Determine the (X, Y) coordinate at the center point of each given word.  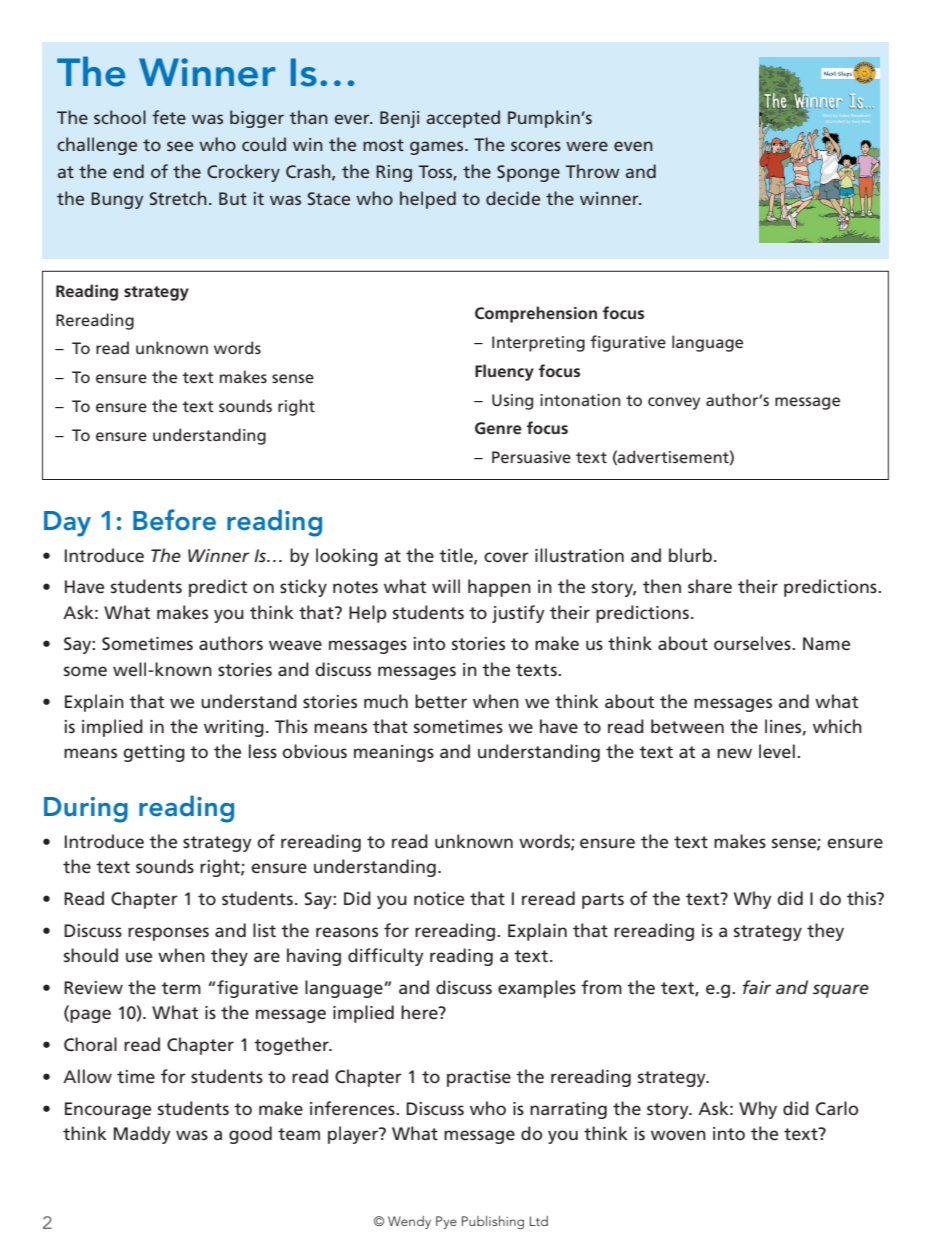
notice (439, 899)
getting (154, 753)
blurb (690, 555)
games (438, 148)
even (633, 146)
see (180, 146)
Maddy (142, 1135)
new (734, 753)
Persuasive (531, 457)
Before (174, 520)
